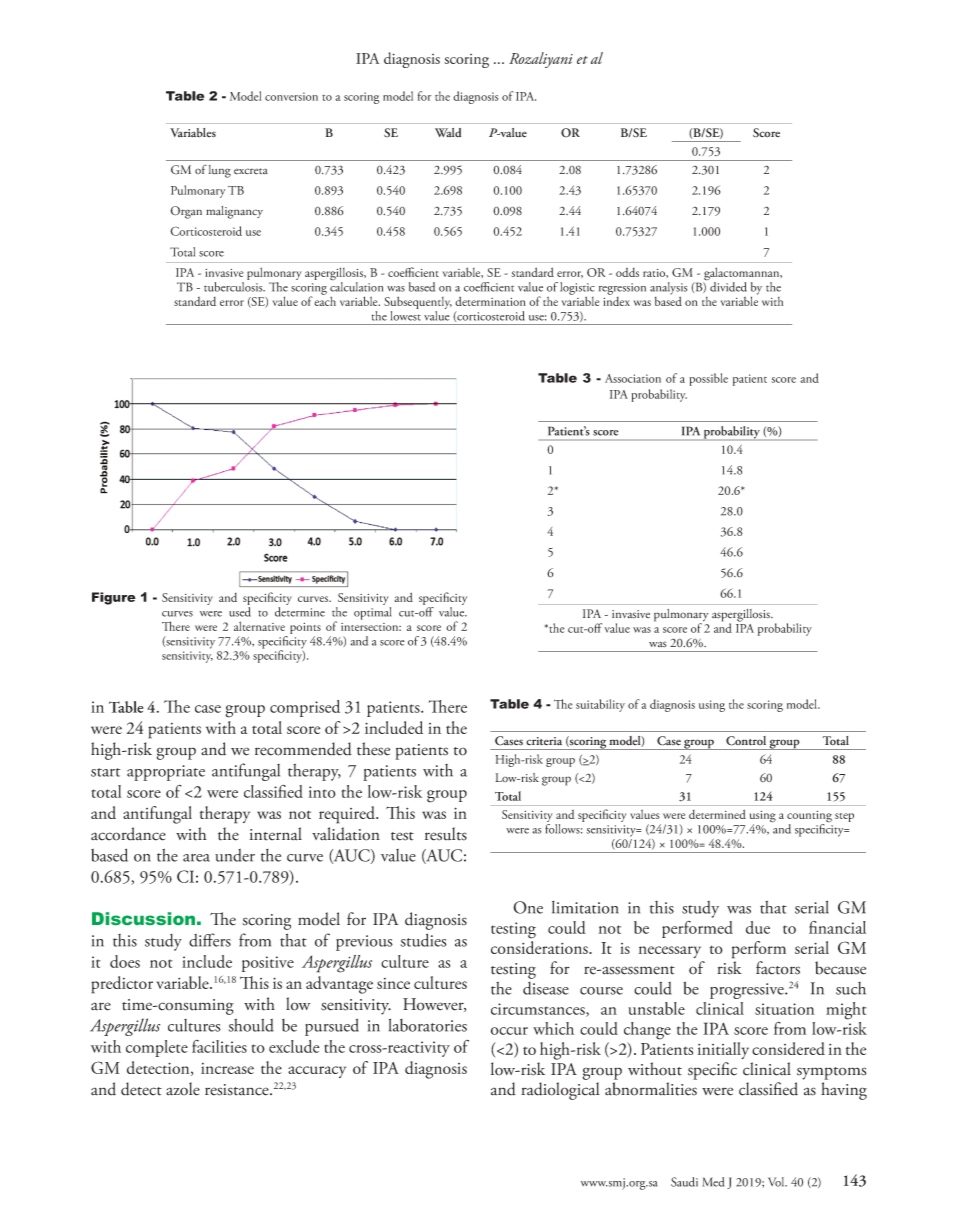  Describe the element at coordinates (196, 858) in the document. I see `area` at that location.
